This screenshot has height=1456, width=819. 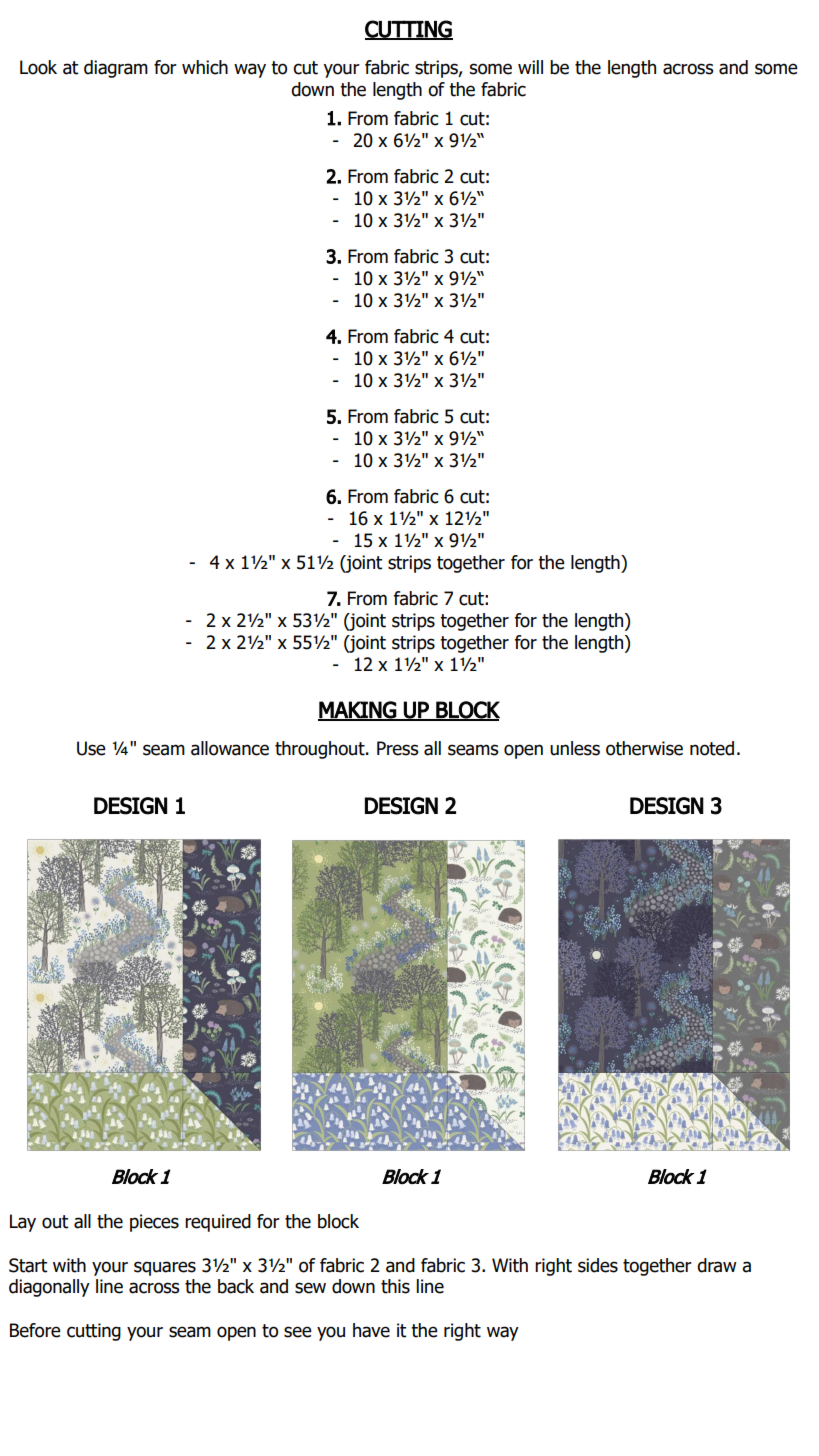 I want to click on diagonally, so click(x=49, y=1288).
